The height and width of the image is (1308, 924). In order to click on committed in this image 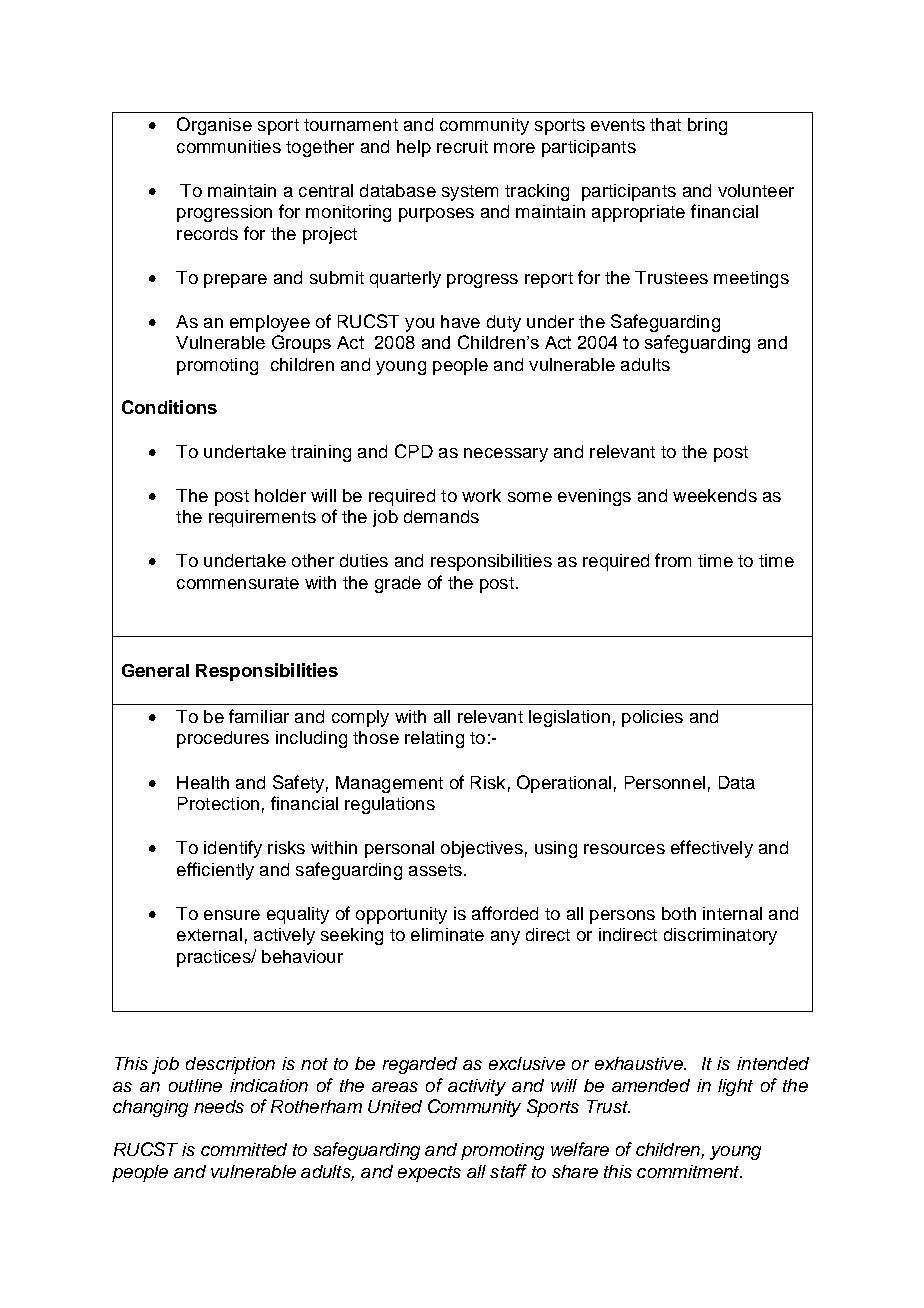, I will do `click(244, 1149)`.
